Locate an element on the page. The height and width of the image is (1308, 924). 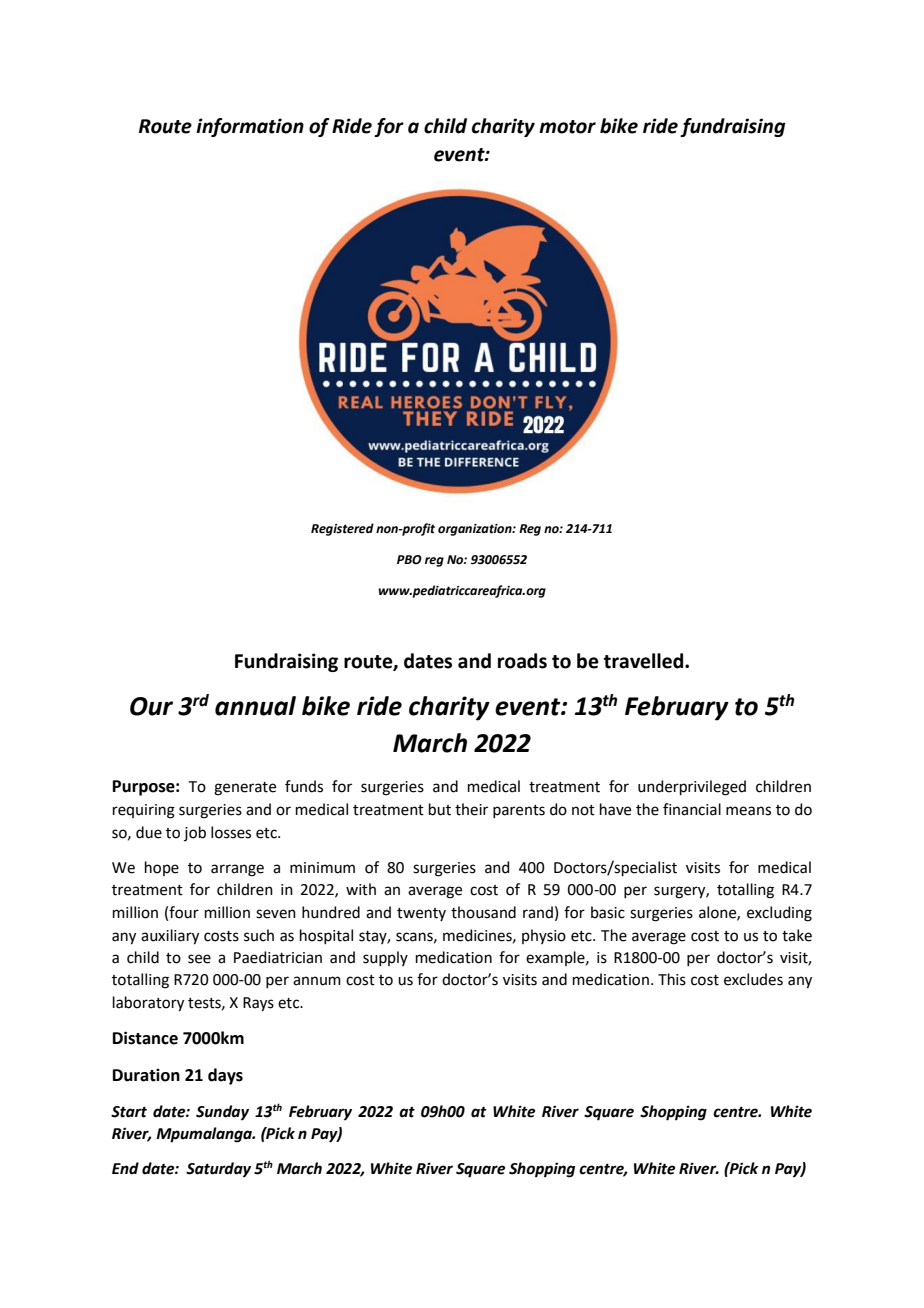
supply is located at coordinates (385, 958).
